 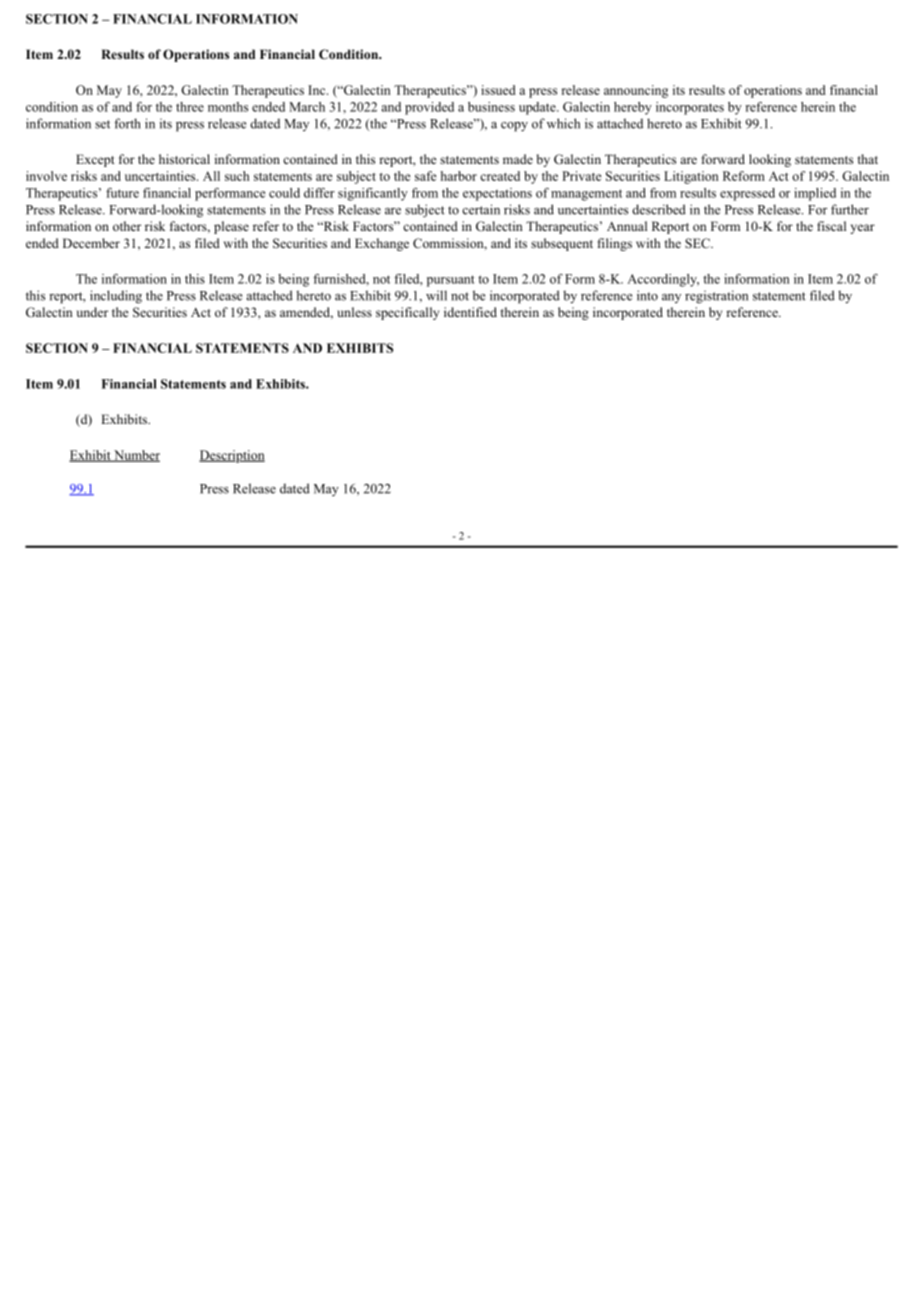 What do you see at coordinates (671, 298) in the screenshot?
I see `any` at bounding box center [671, 298].
